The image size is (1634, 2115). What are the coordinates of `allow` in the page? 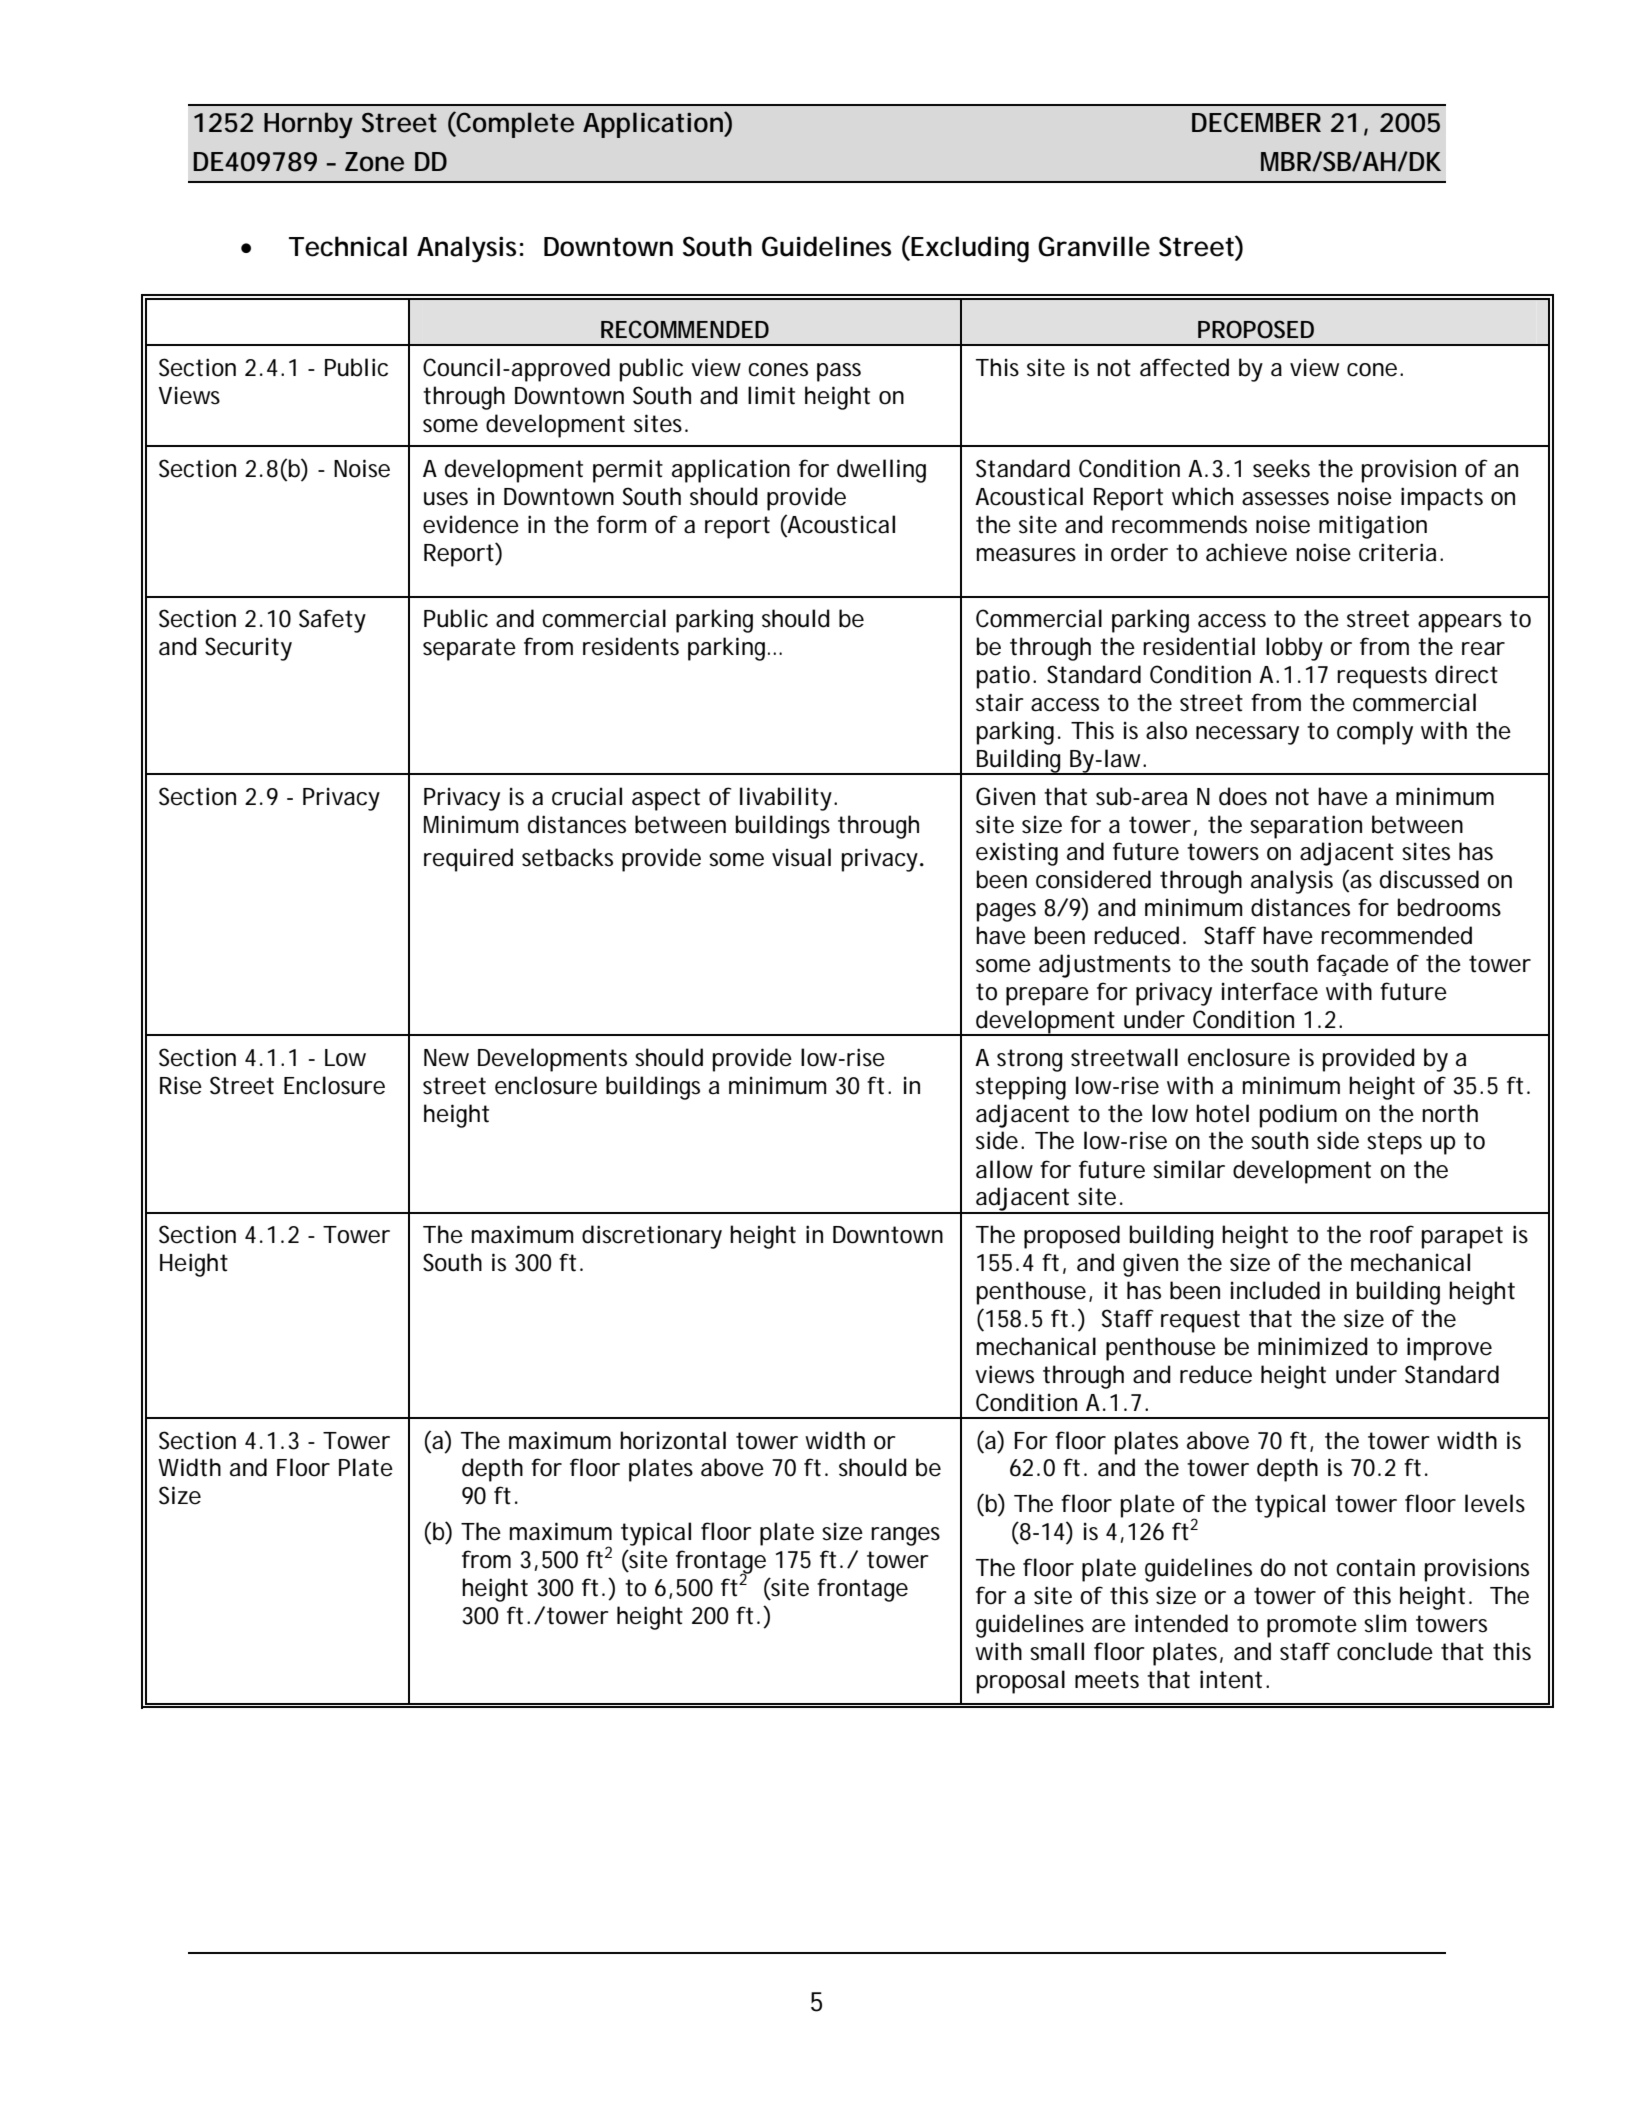 It's located at (1004, 1169).
